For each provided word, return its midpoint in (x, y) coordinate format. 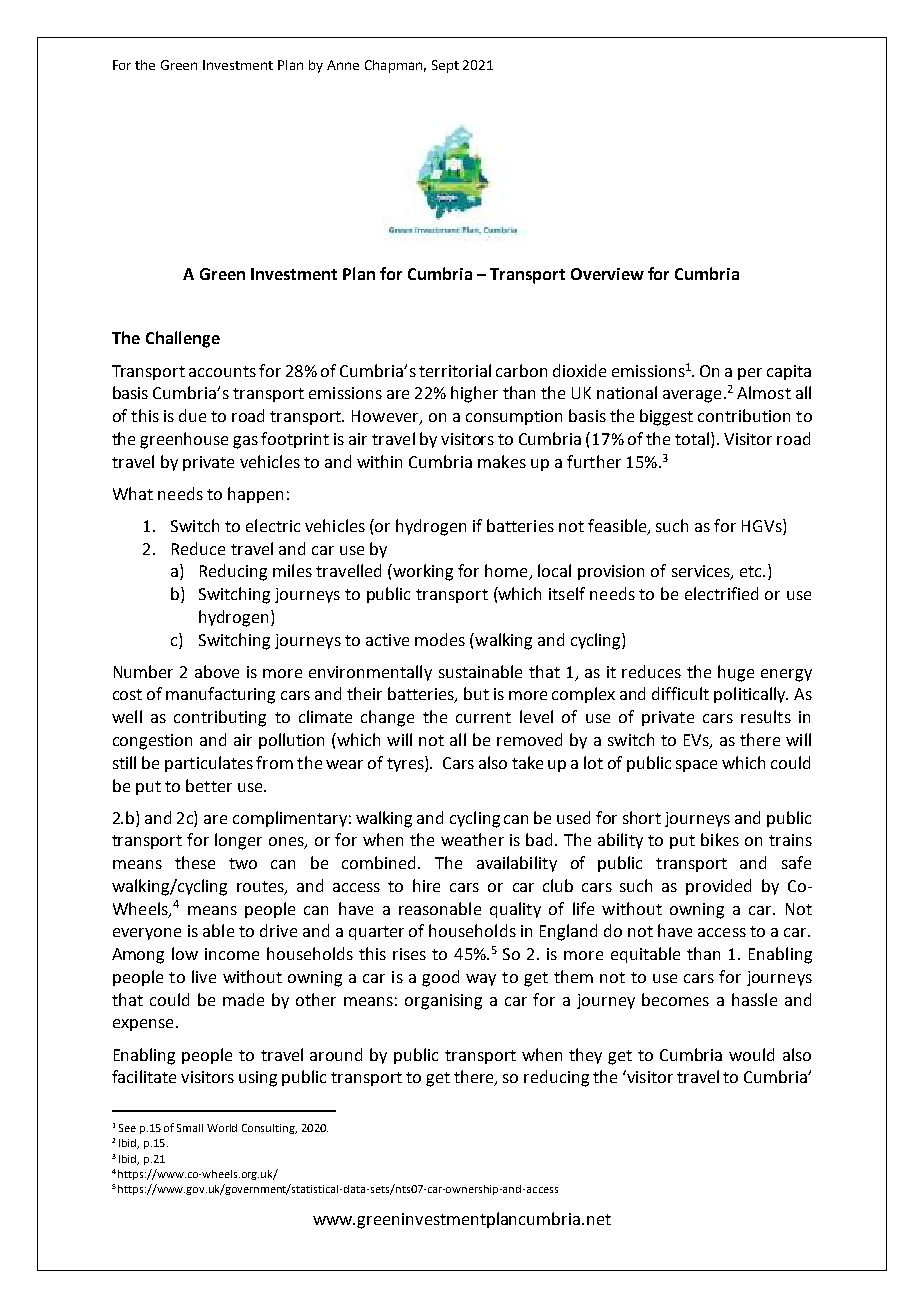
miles (292, 570)
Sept (445, 66)
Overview (607, 274)
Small (190, 1128)
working (422, 572)
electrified (721, 593)
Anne (343, 65)
